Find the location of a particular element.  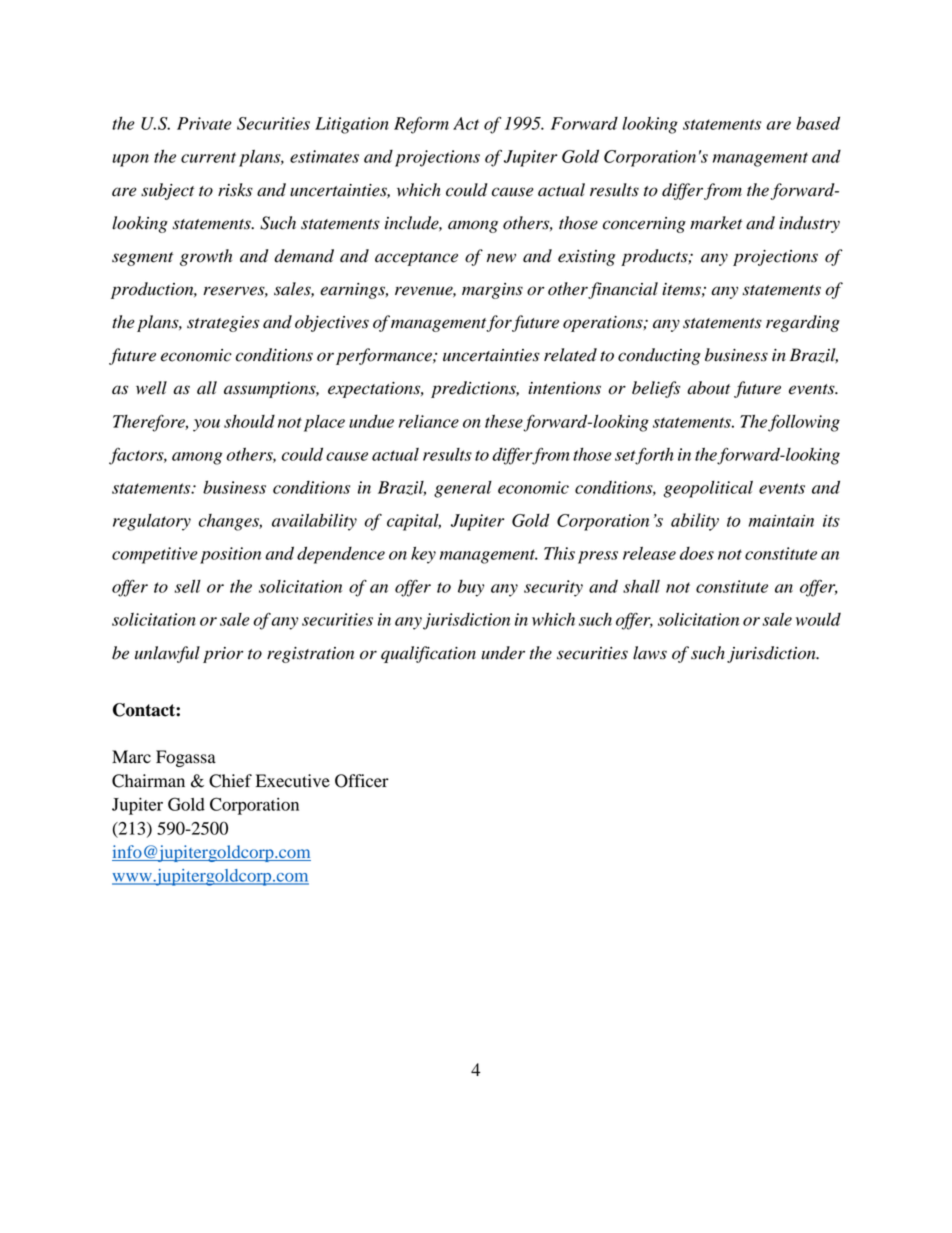

strategies is located at coordinates (223, 324).
